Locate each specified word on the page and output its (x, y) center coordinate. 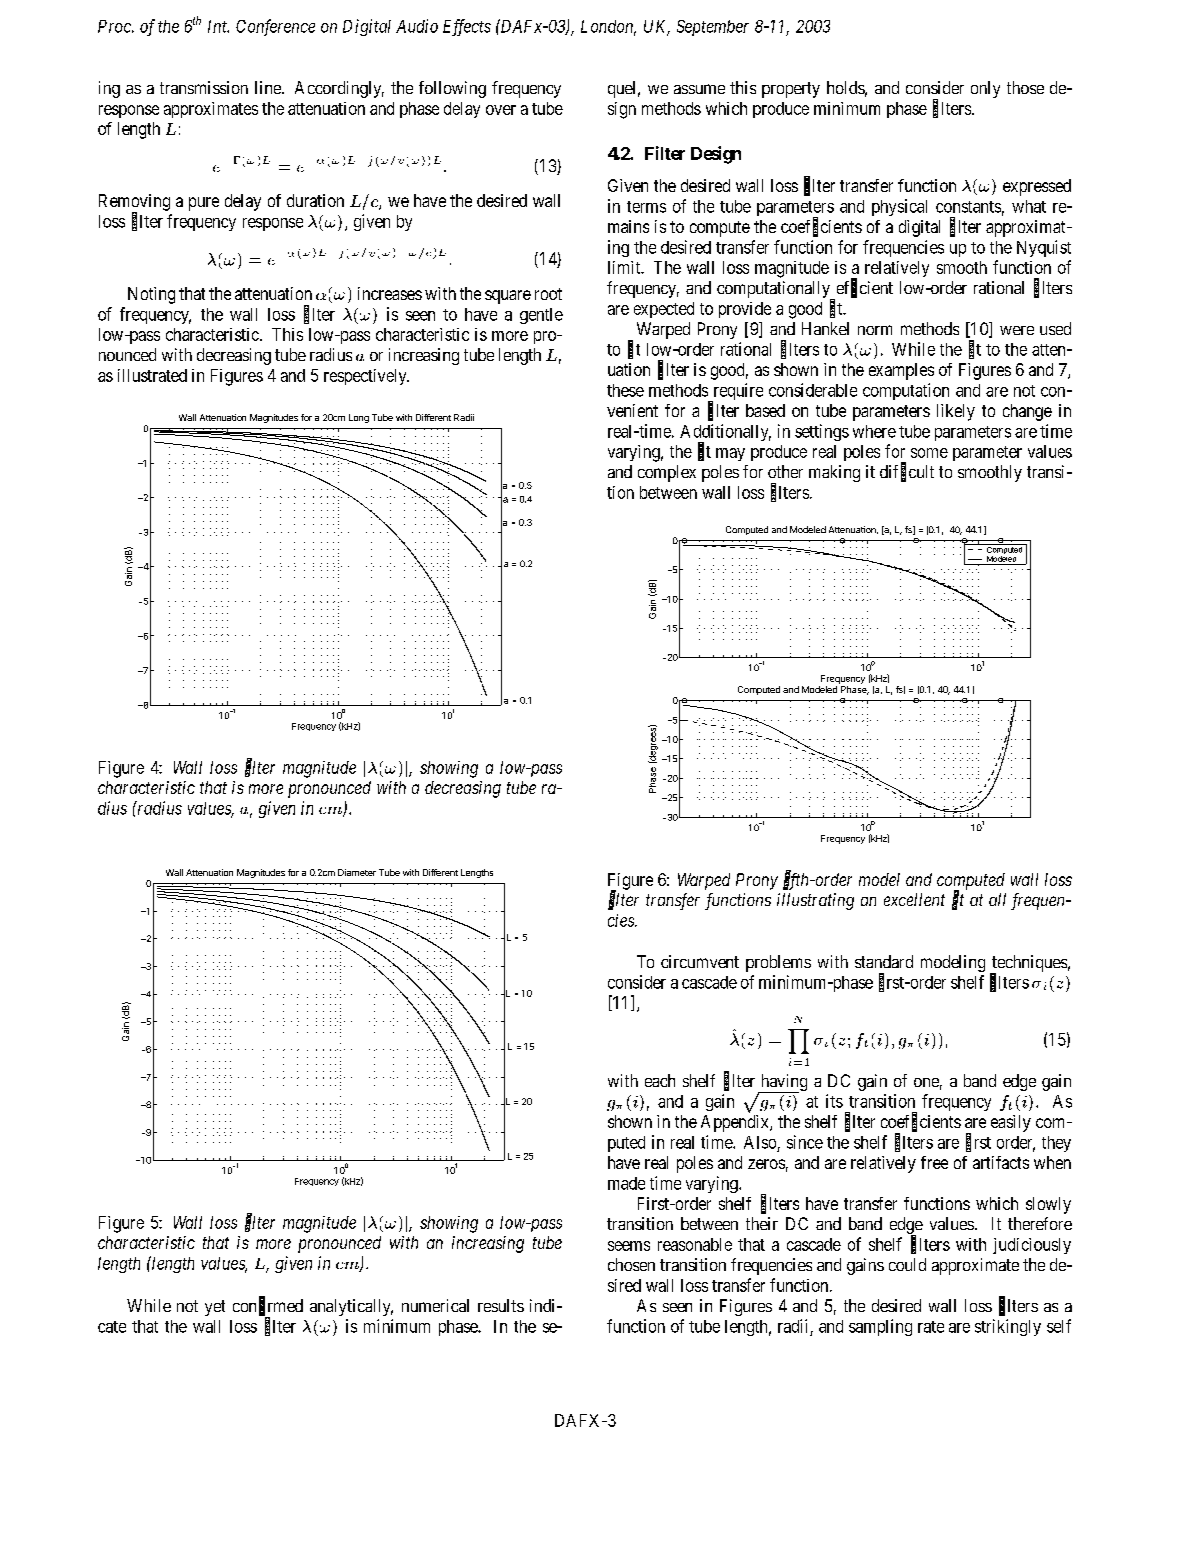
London (608, 27)
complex (667, 473)
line (269, 87)
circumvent (700, 961)
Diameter (357, 872)
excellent (914, 899)
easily (1011, 1123)
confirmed (268, 1306)
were (1017, 330)
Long (359, 418)
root (548, 294)
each (660, 1080)
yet (215, 1308)
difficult (907, 472)
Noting (151, 295)
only (985, 89)
